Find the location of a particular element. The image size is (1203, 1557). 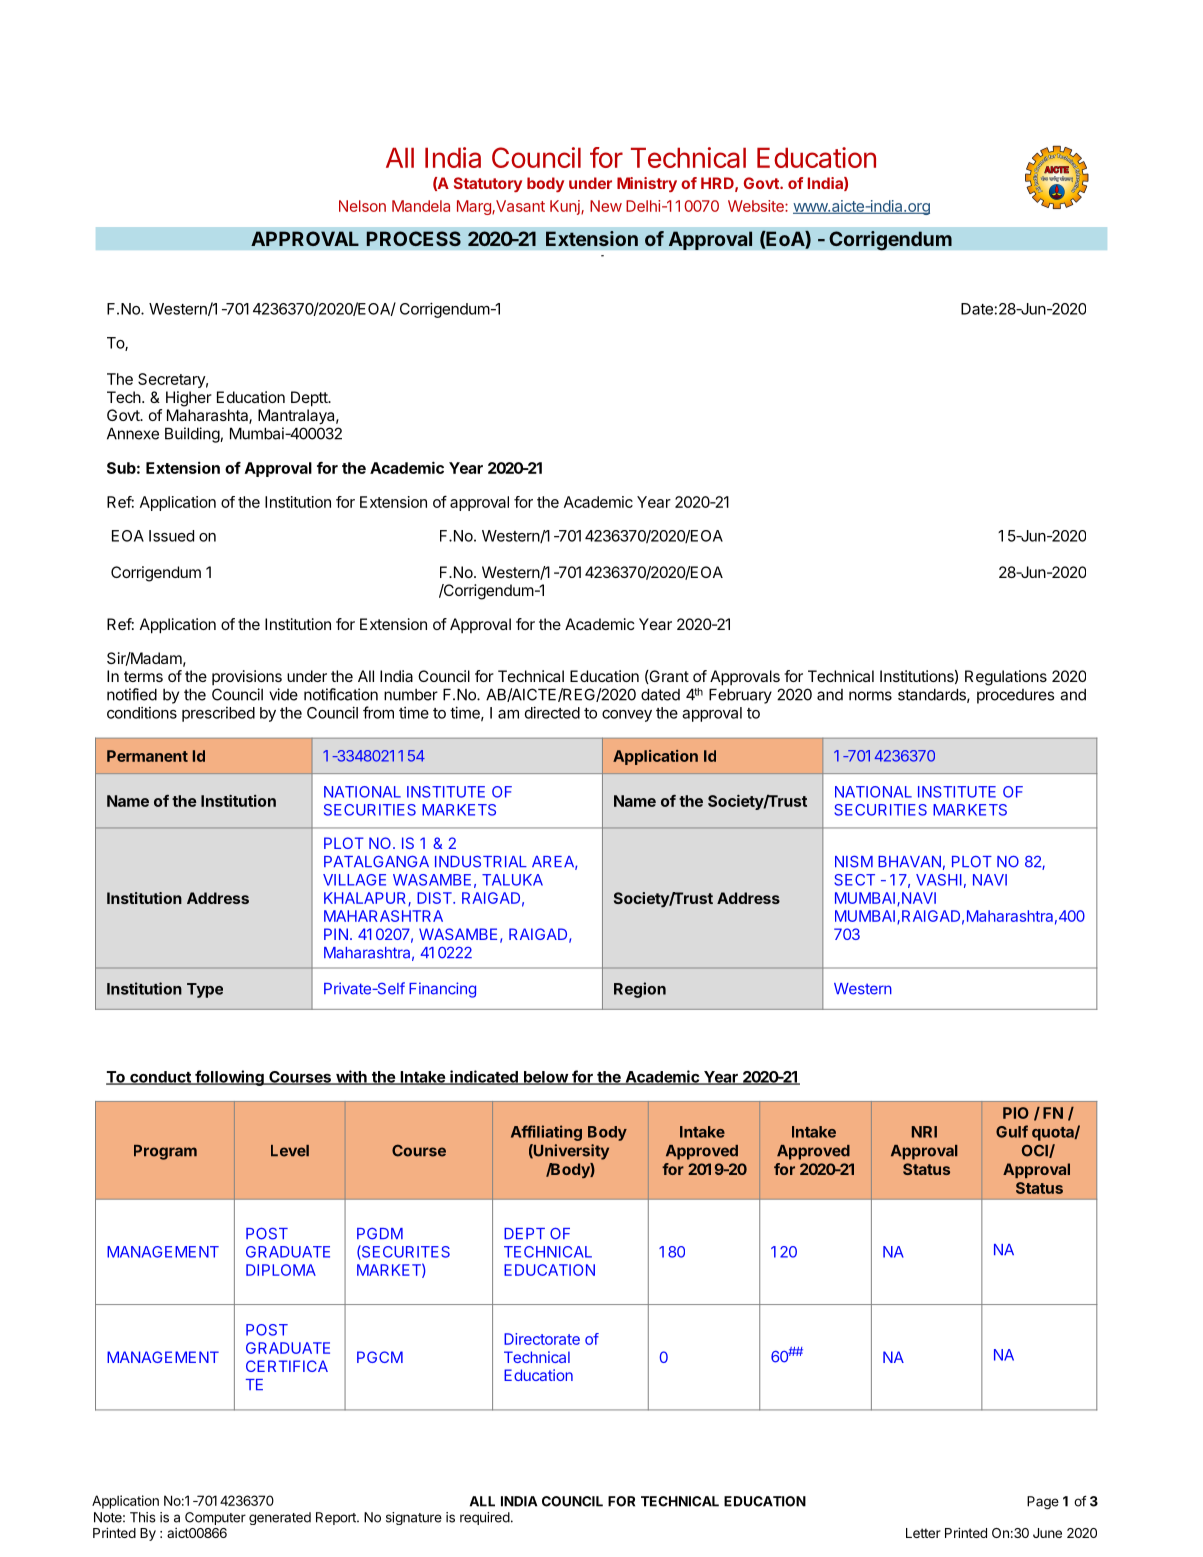

Directorate is located at coordinates (542, 1339).
